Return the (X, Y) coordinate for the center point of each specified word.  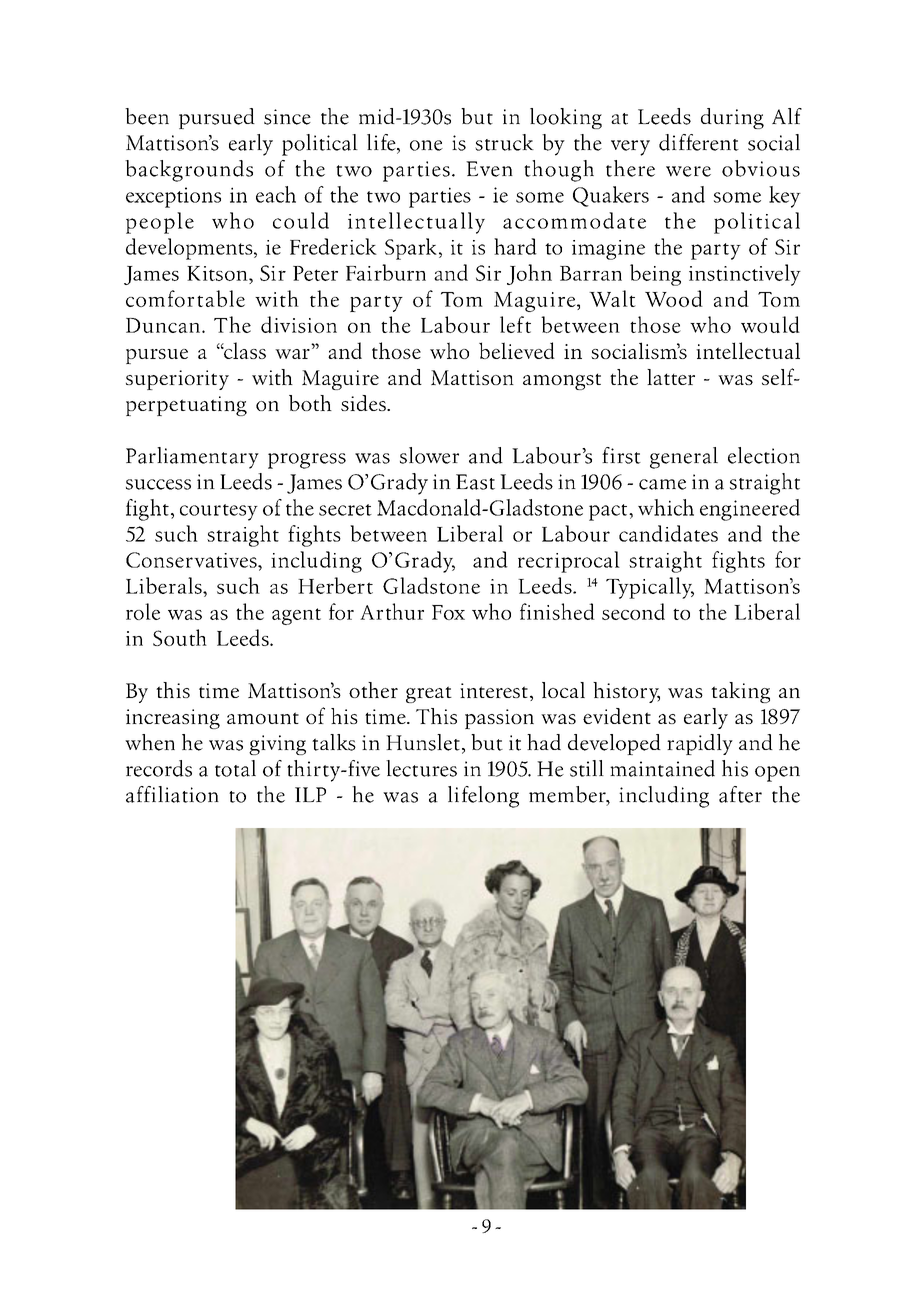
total (235, 768)
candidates (668, 533)
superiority (177, 380)
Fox (448, 612)
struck (504, 142)
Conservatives (192, 560)
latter (671, 377)
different (699, 142)
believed (517, 350)
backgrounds (189, 171)
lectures (421, 768)
